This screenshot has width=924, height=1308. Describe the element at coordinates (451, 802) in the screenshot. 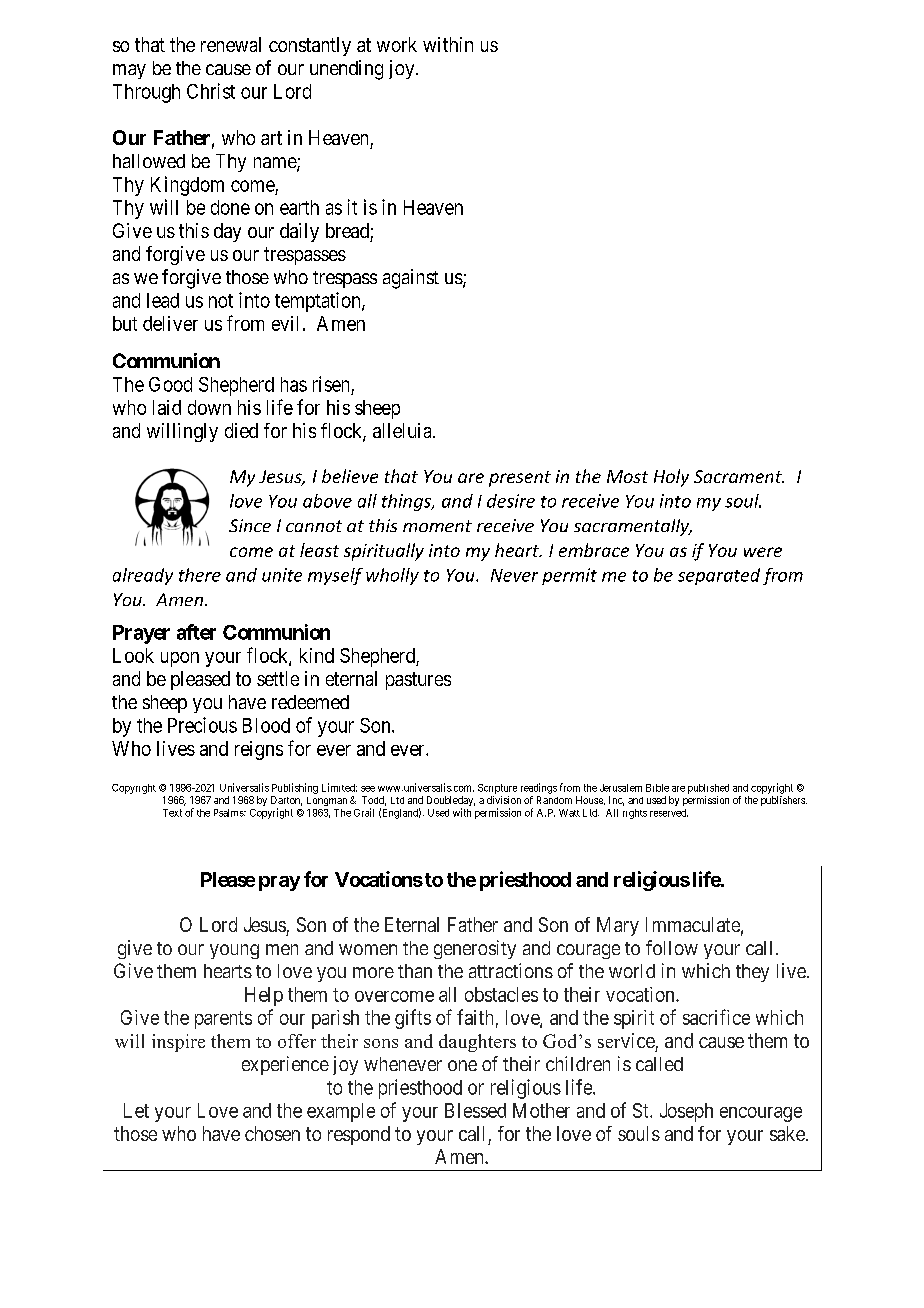

I see `Doubleday` at that location.
